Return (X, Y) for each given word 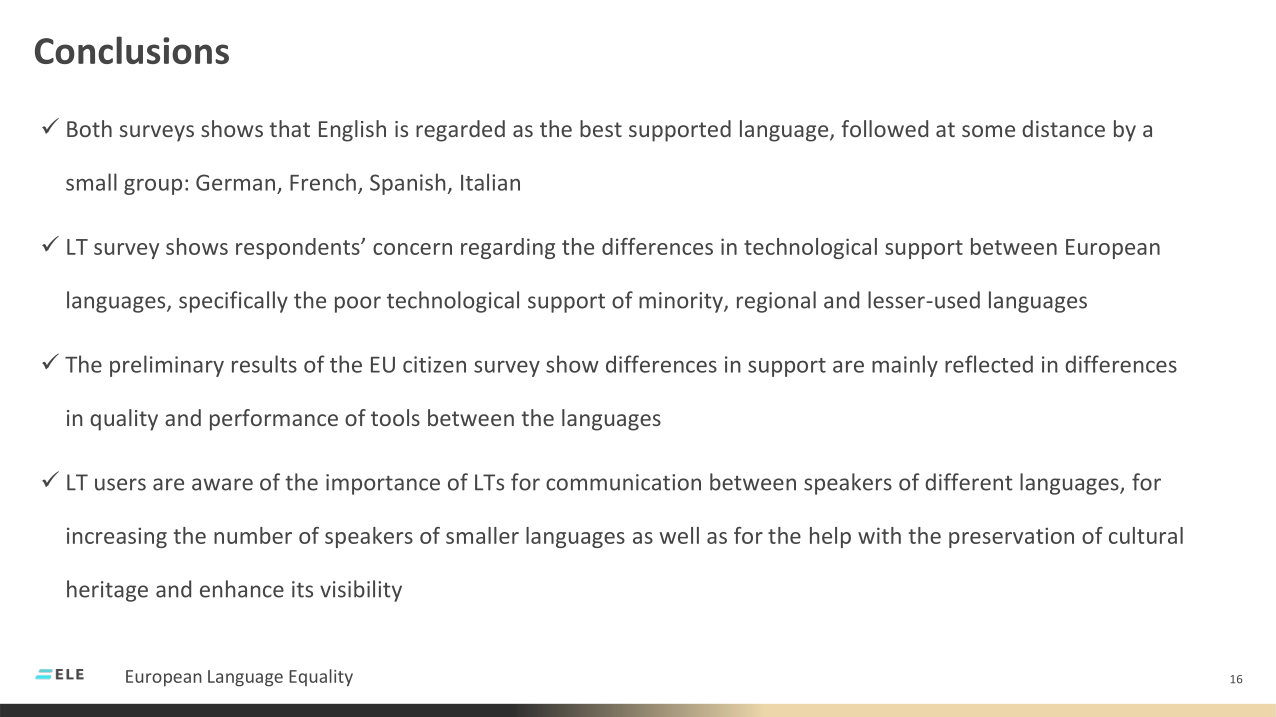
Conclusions (132, 50)
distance (1063, 128)
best (601, 128)
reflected (989, 364)
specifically (233, 302)
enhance (242, 589)
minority (682, 302)
